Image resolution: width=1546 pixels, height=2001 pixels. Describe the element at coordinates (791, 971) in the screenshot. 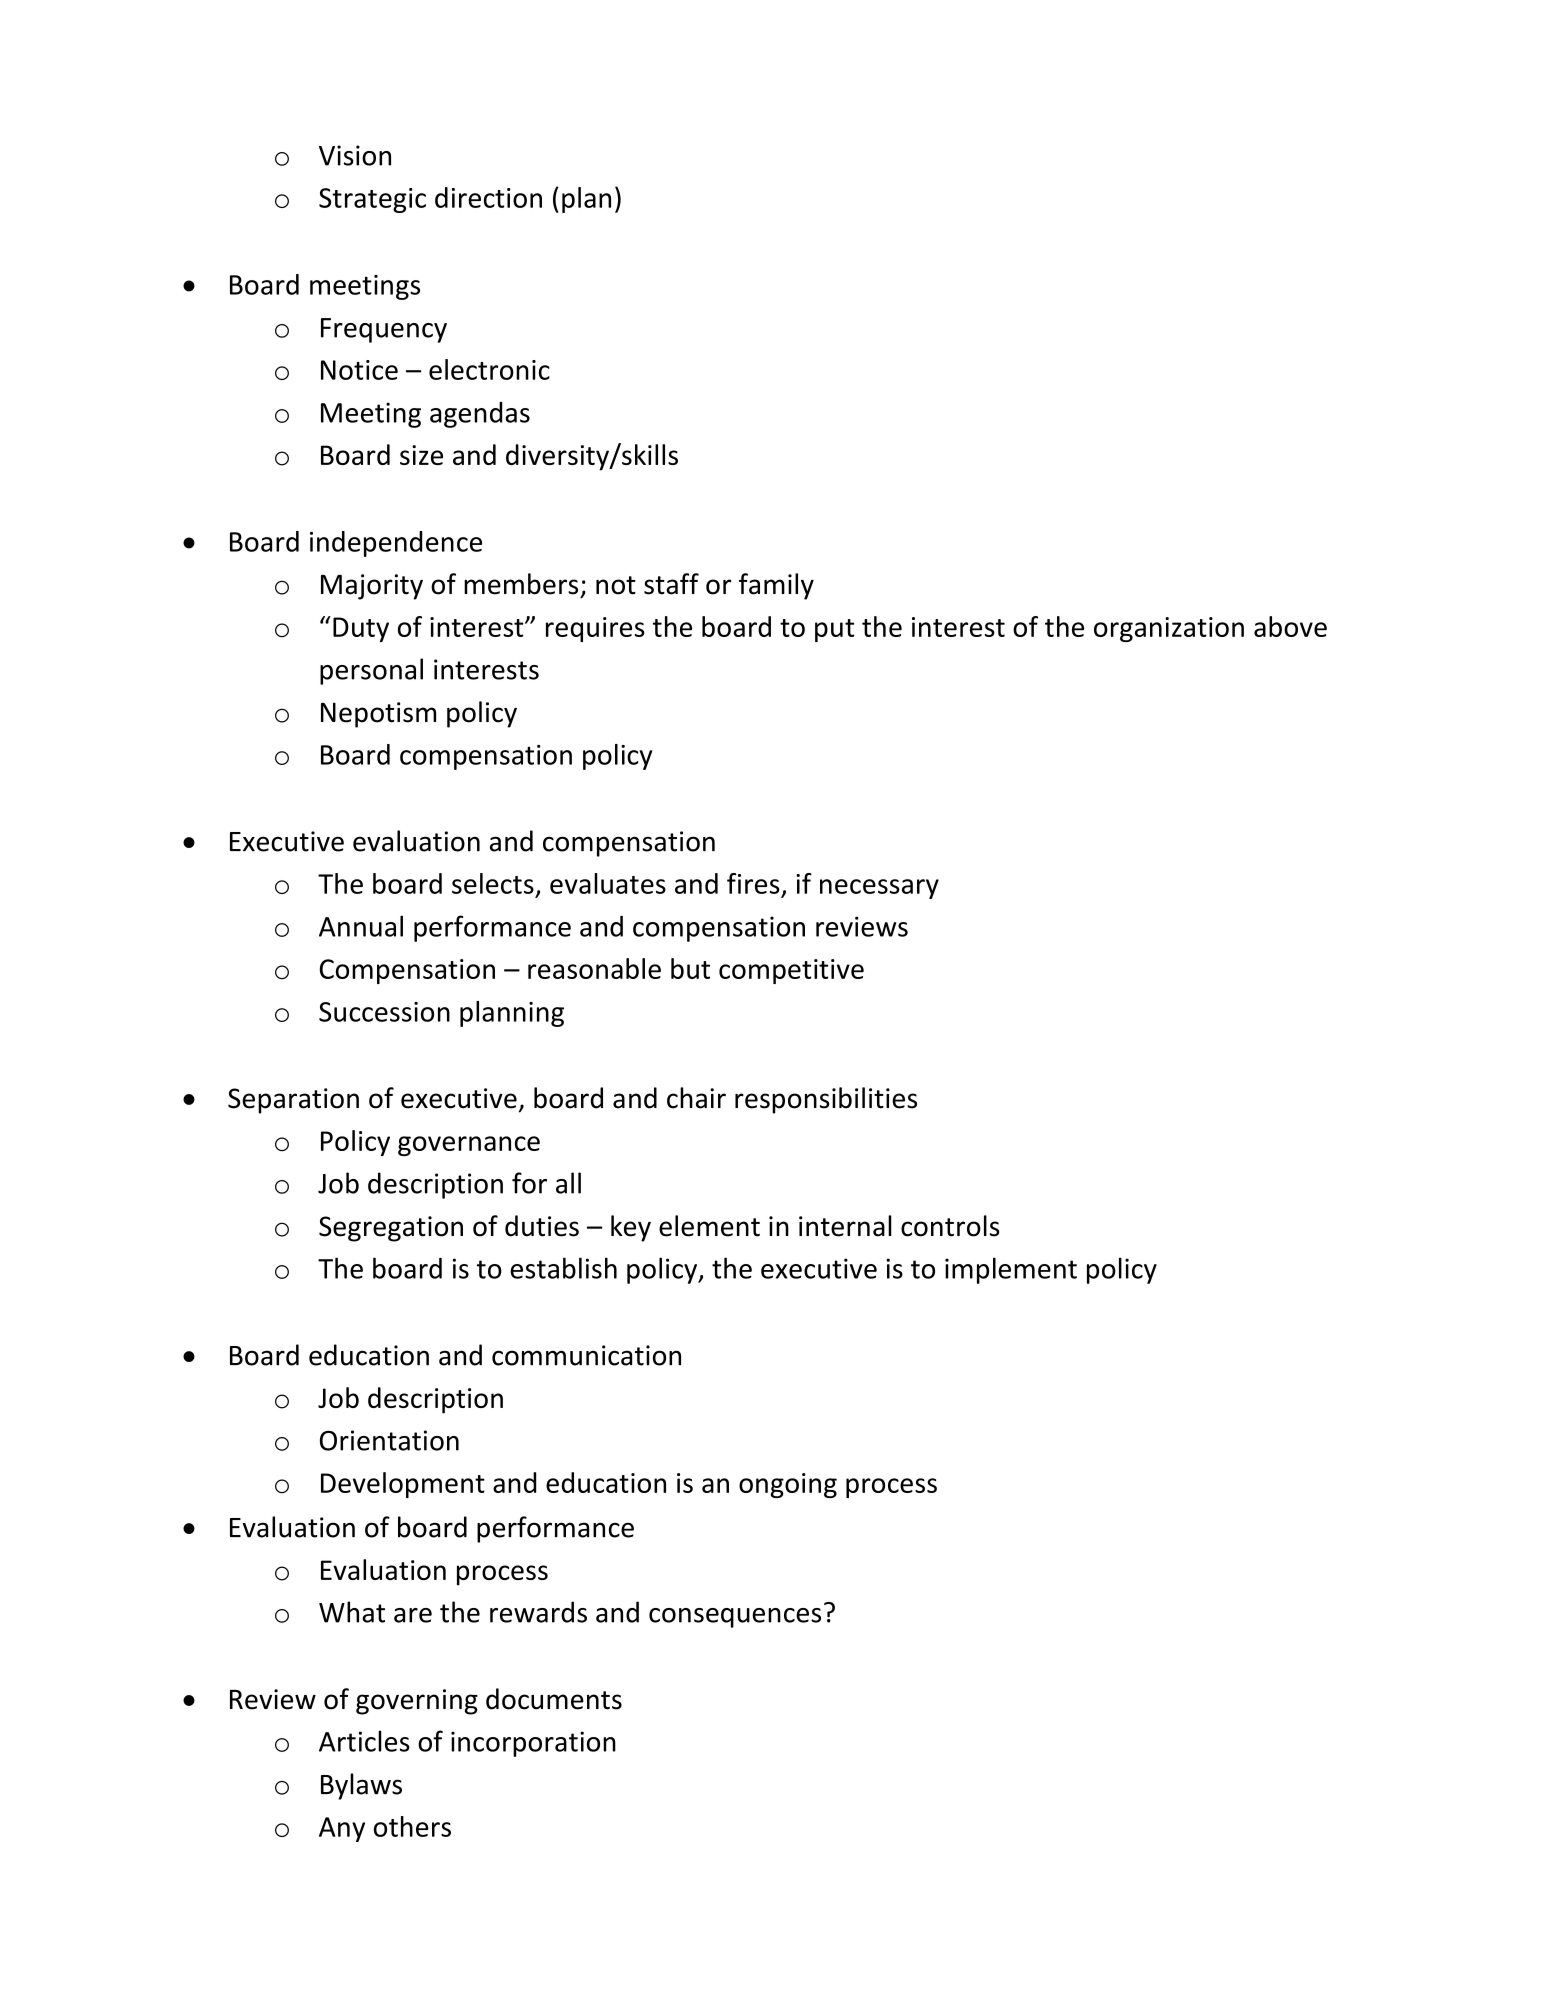

I see `competitive` at that location.
